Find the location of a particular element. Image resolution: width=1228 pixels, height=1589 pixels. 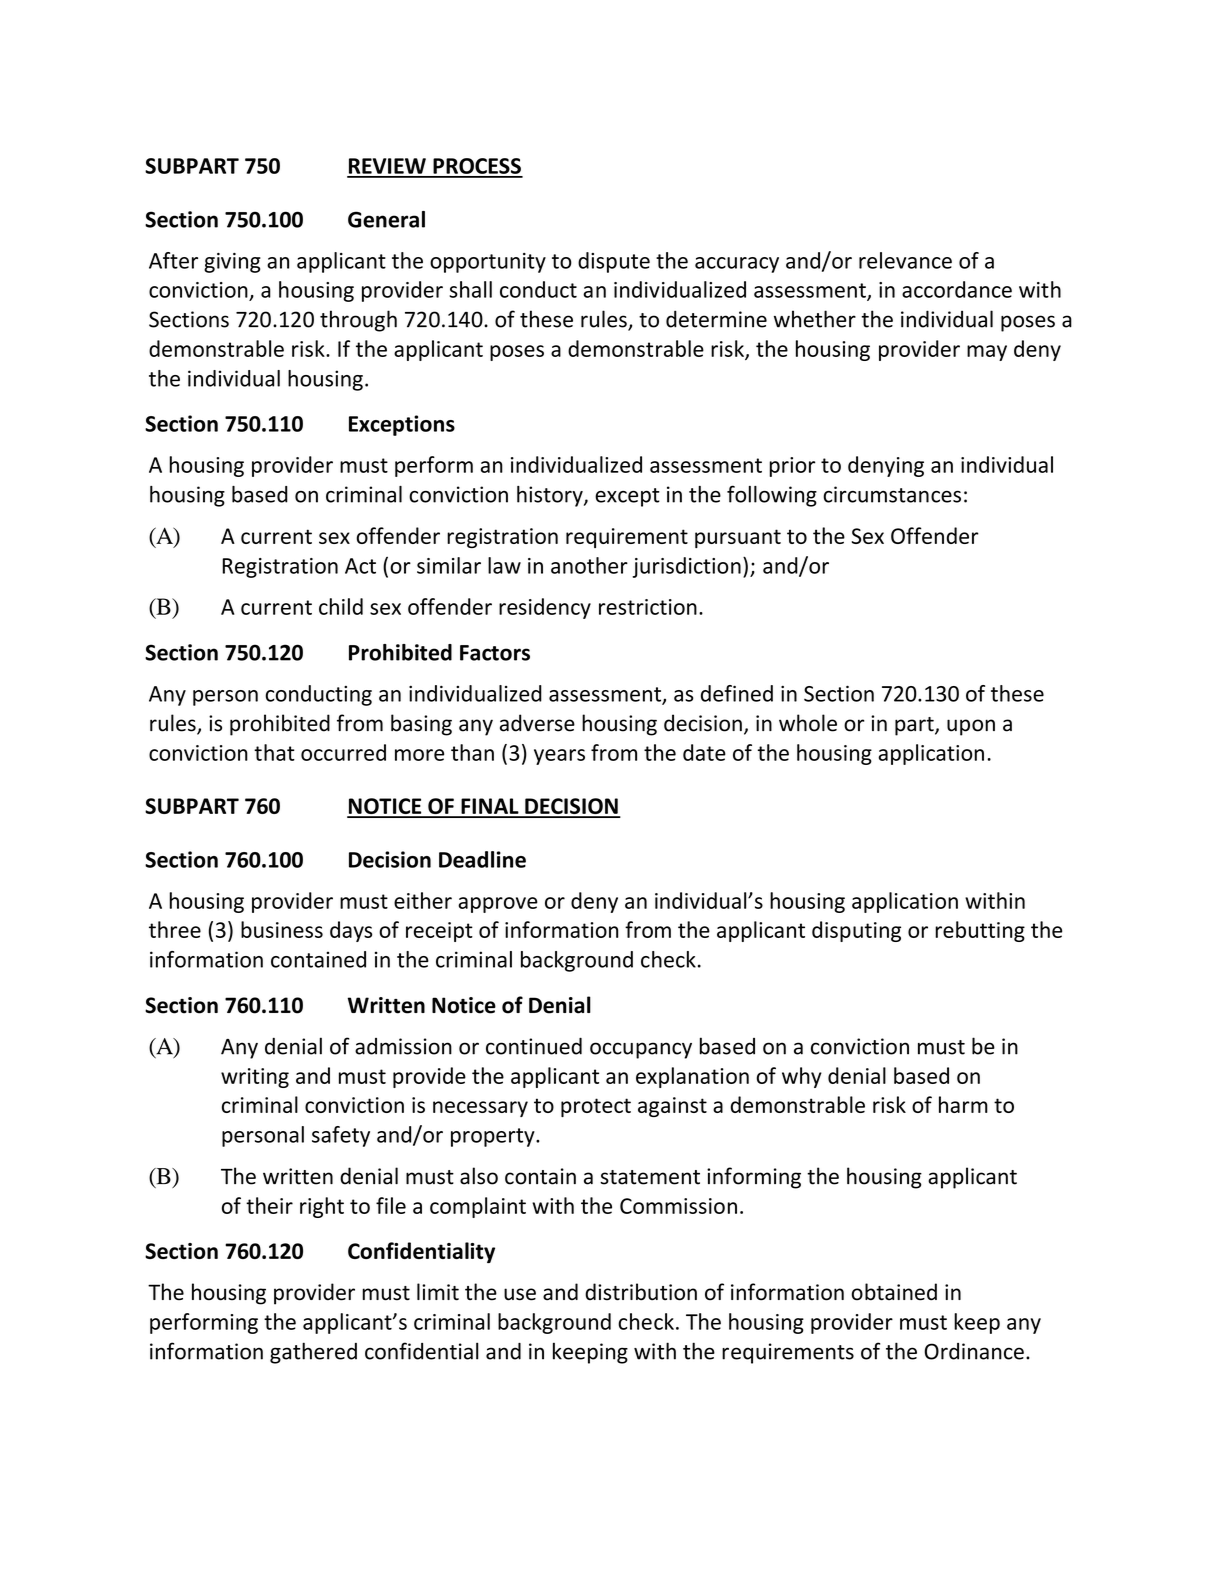

continued is located at coordinates (534, 1046).
